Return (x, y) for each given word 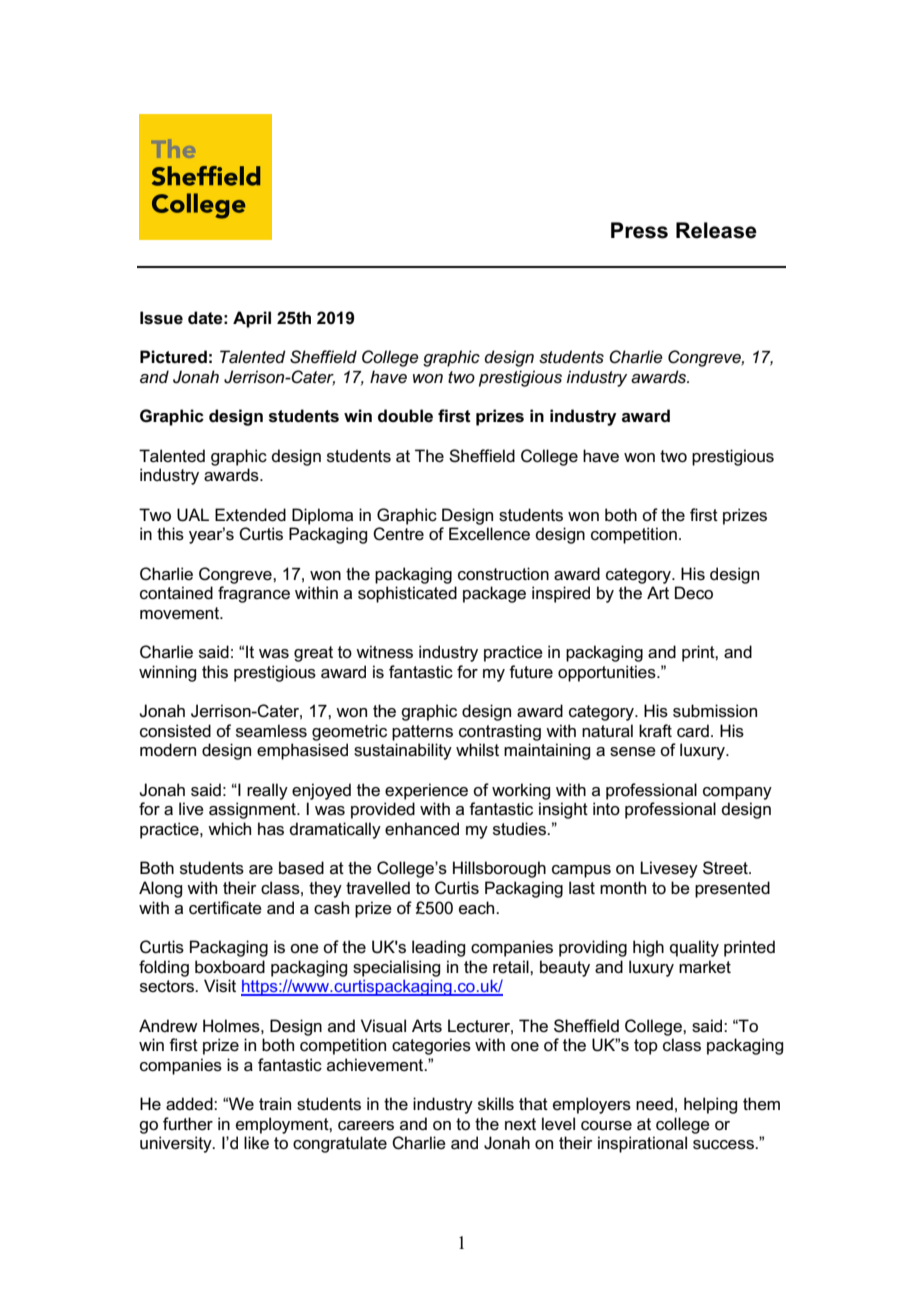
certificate (225, 908)
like (256, 1142)
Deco (694, 593)
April (252, 319)
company (737, 793)
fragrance (254, 594)
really (267, 791)
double (405, 416)
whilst (477, 750)
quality (694, 948)
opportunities (608, 673)
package (494, 594)
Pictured (173, 357)
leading (438, 948)
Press (639, 230)
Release (716, 230)
